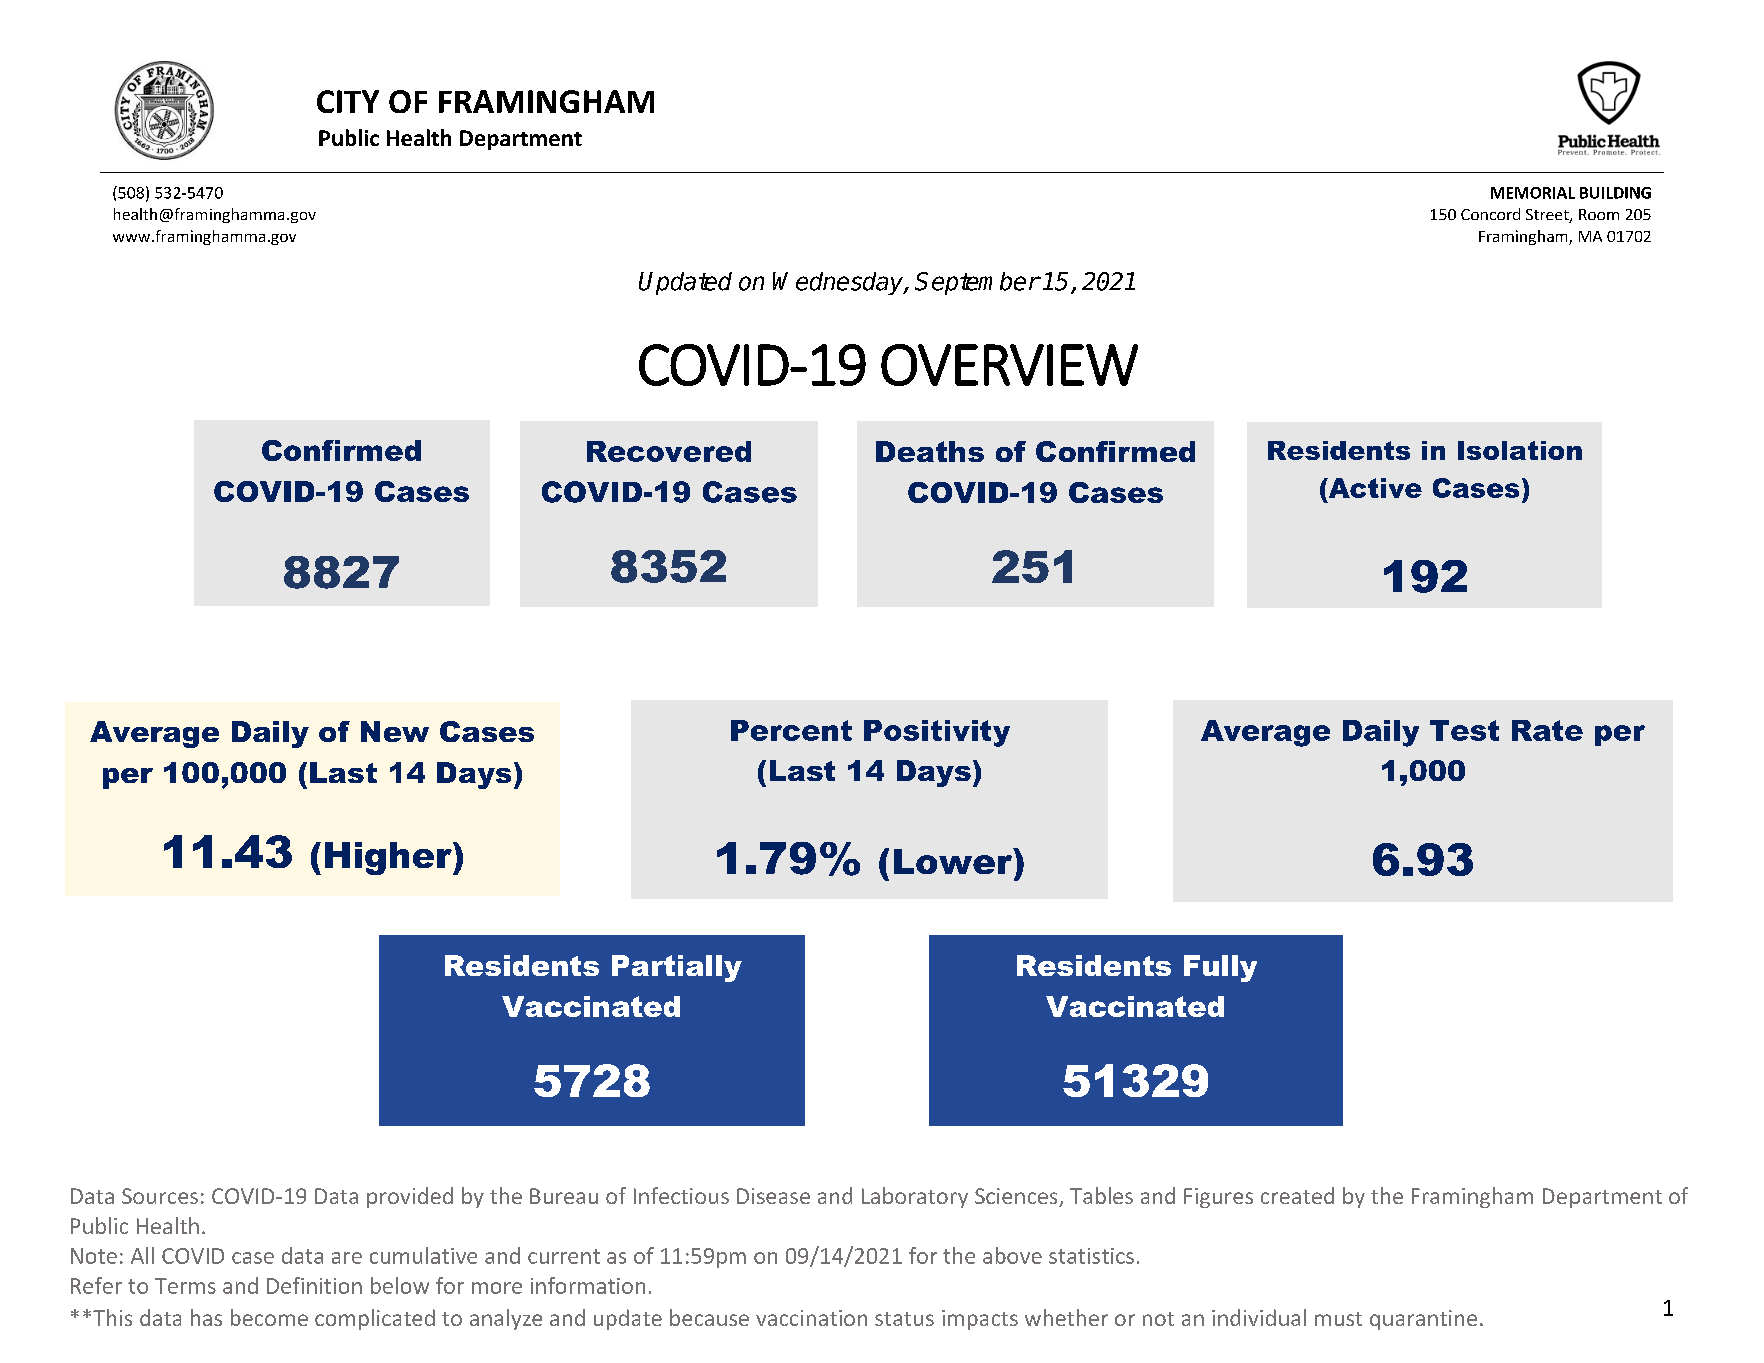  Describe the element at coordinates (1520, 450) in the page. I see `Isolation` at that location.
